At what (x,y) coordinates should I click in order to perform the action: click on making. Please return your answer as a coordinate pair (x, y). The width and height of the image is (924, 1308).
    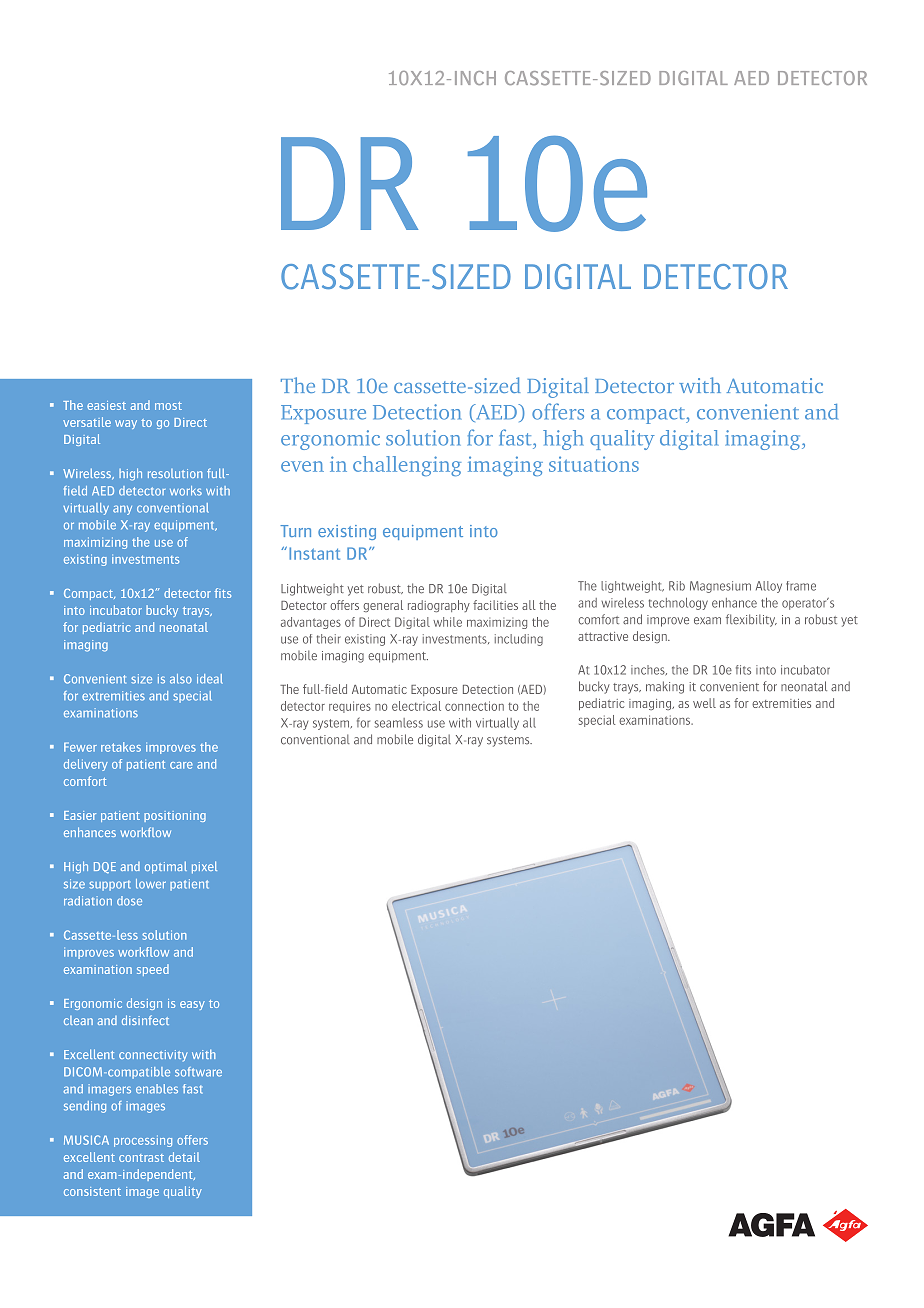
    Looking at the image, I should click on (665, 687).
